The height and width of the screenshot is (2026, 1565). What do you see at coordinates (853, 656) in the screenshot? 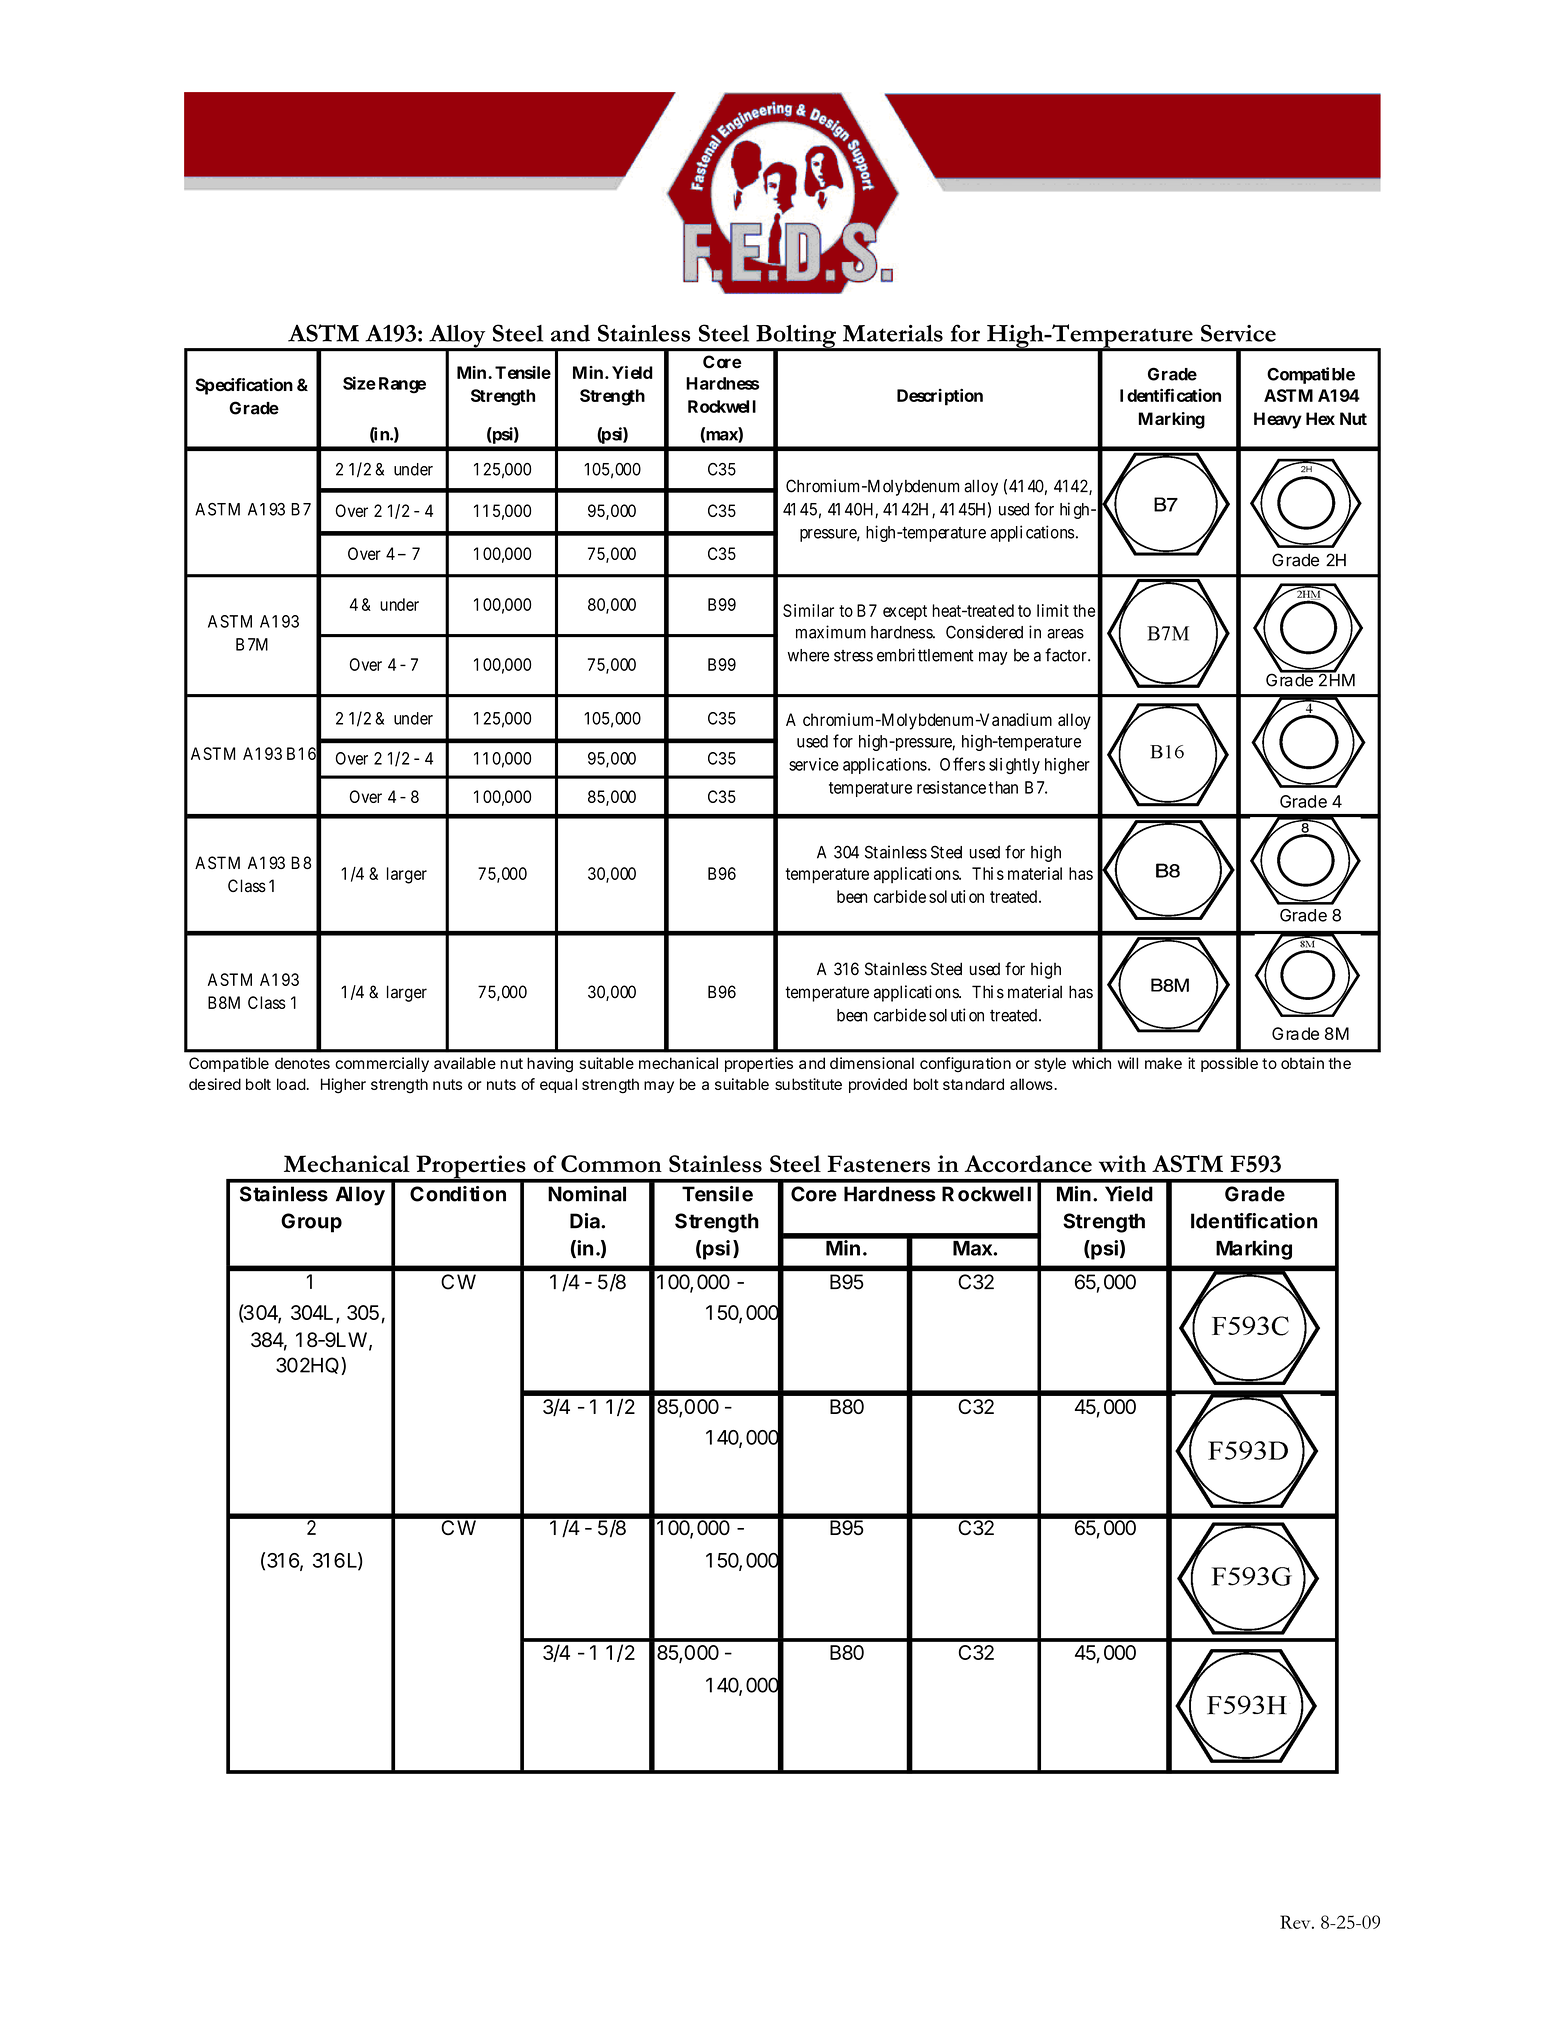
I see `stress` at bounding box center [853, 656].
